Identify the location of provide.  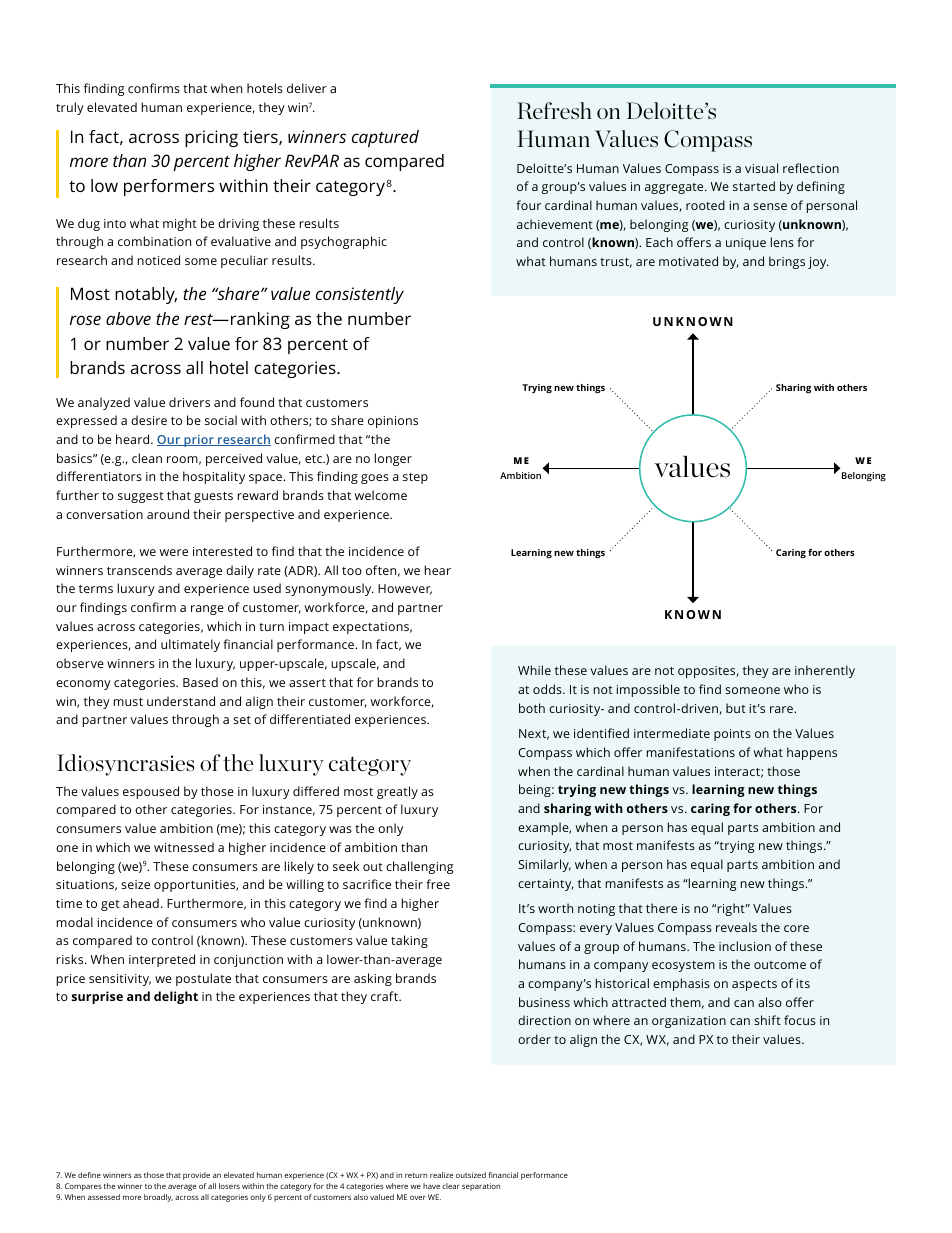
(196, 1176).
